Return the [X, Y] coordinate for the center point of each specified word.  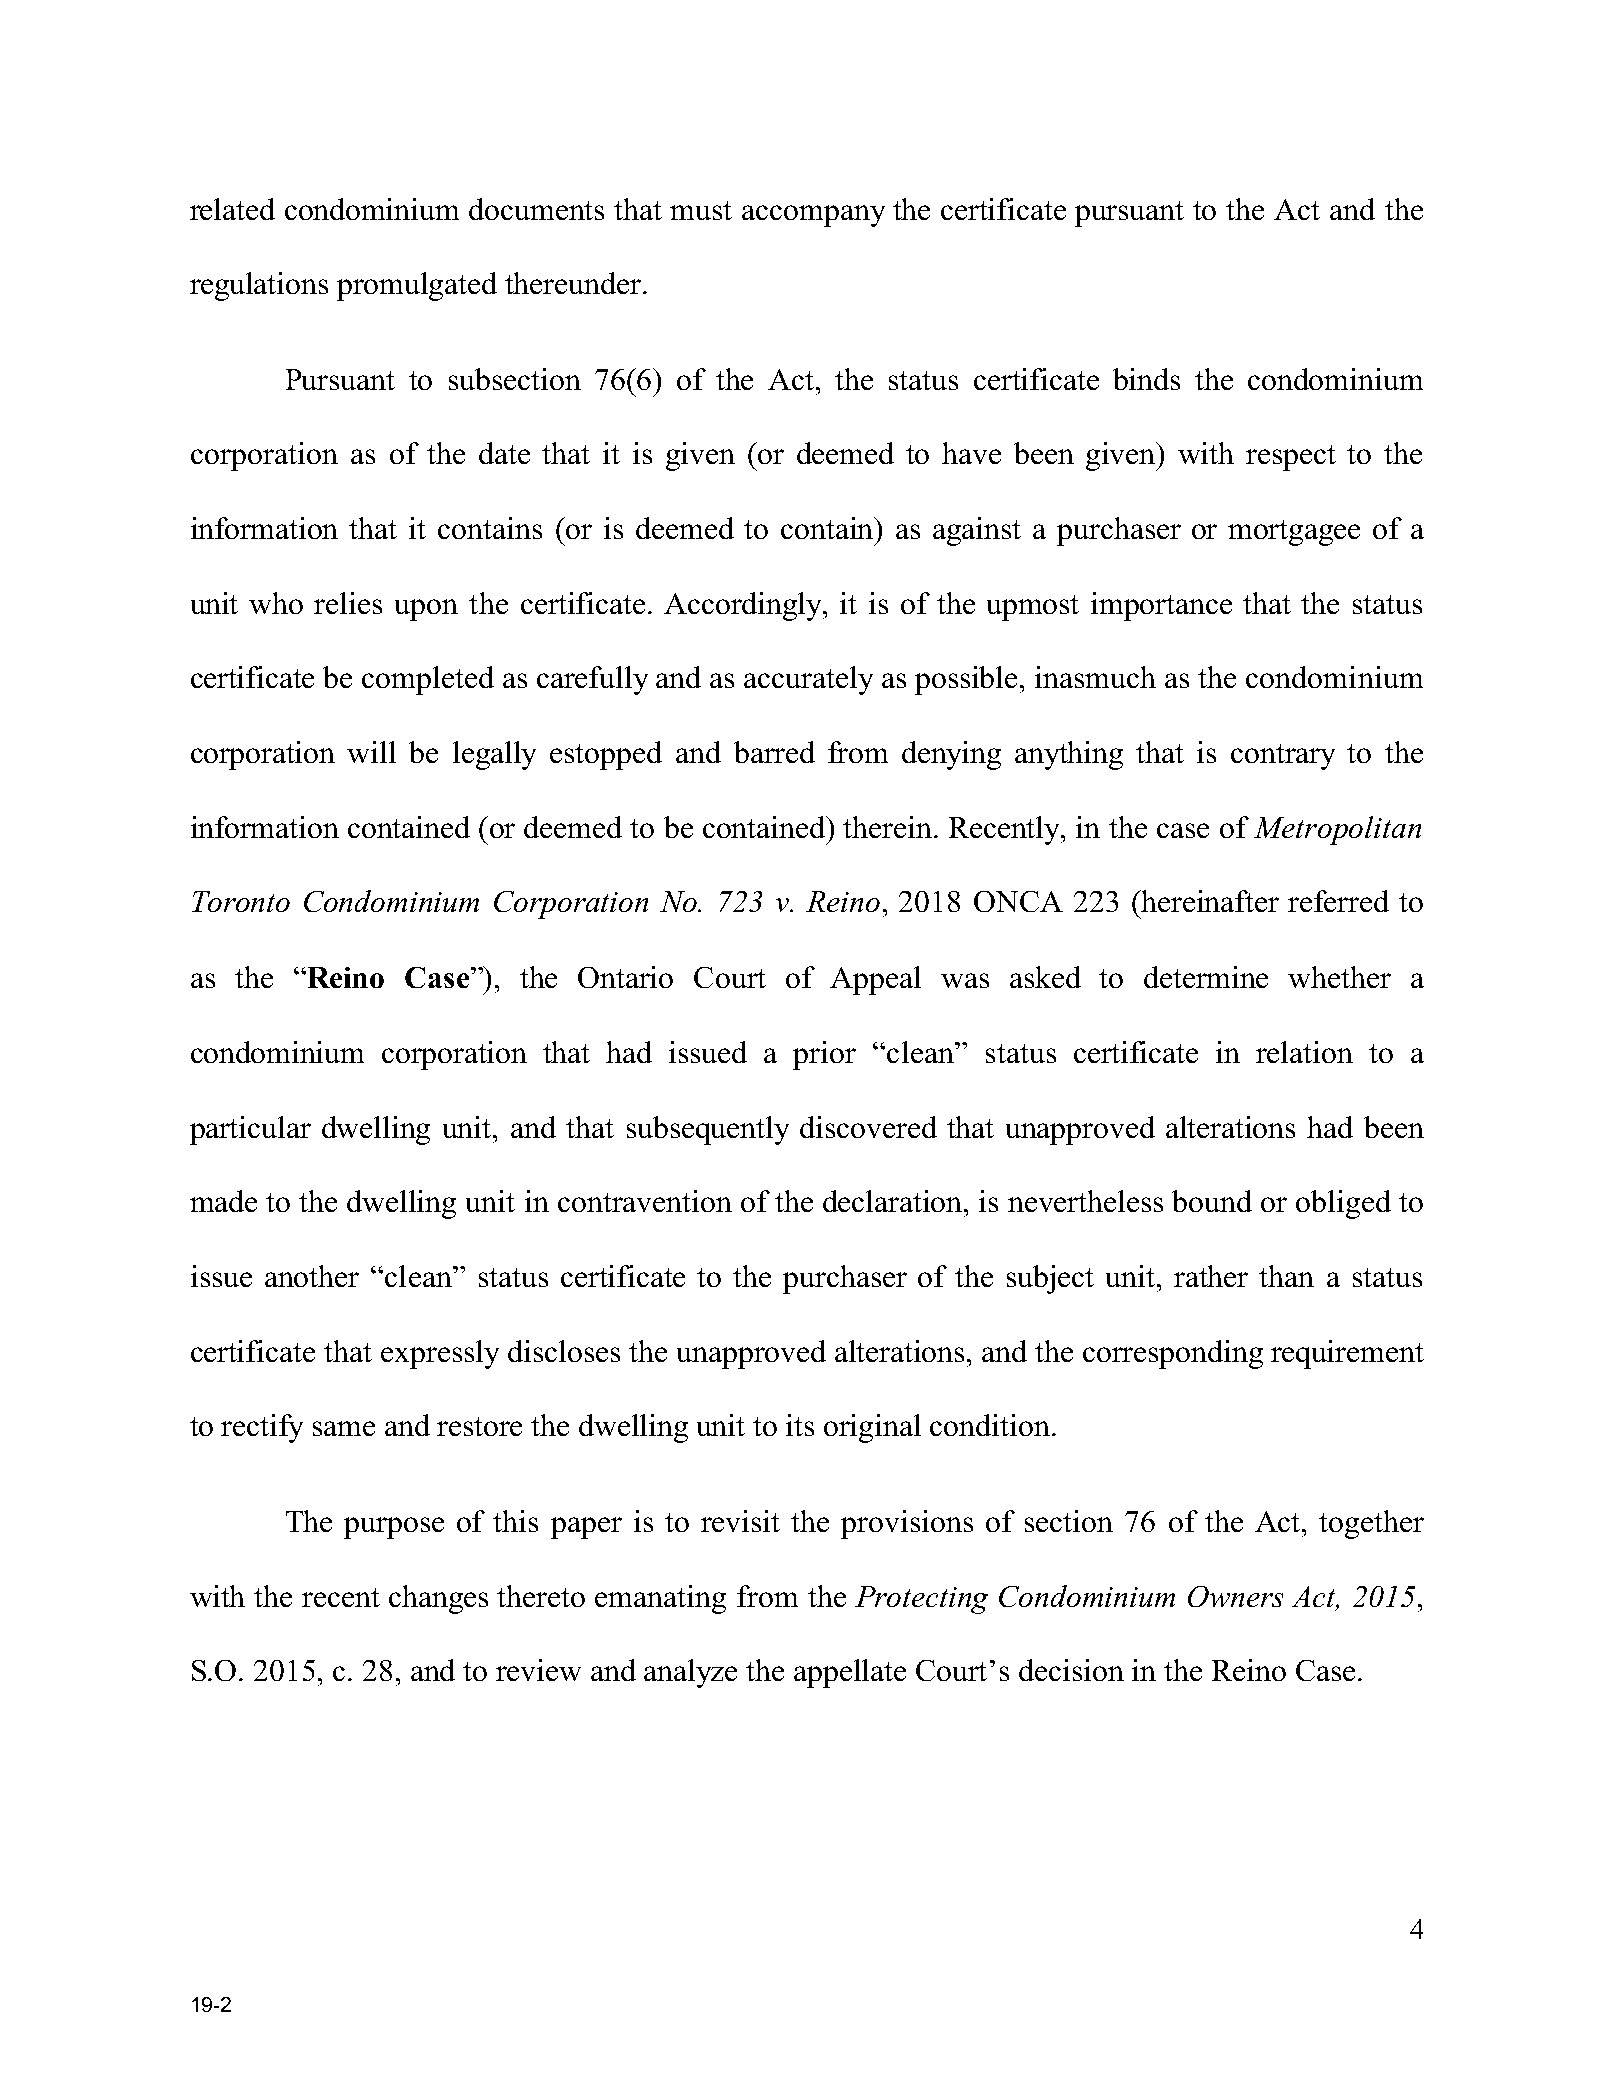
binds [1146, 379]
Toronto [241, 901]
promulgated [417, 286]
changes [438, 1599]
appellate [850, 1673]
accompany [813, 216]
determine [1206, 977]
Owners [1235, 1596]
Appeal [875, 980]
